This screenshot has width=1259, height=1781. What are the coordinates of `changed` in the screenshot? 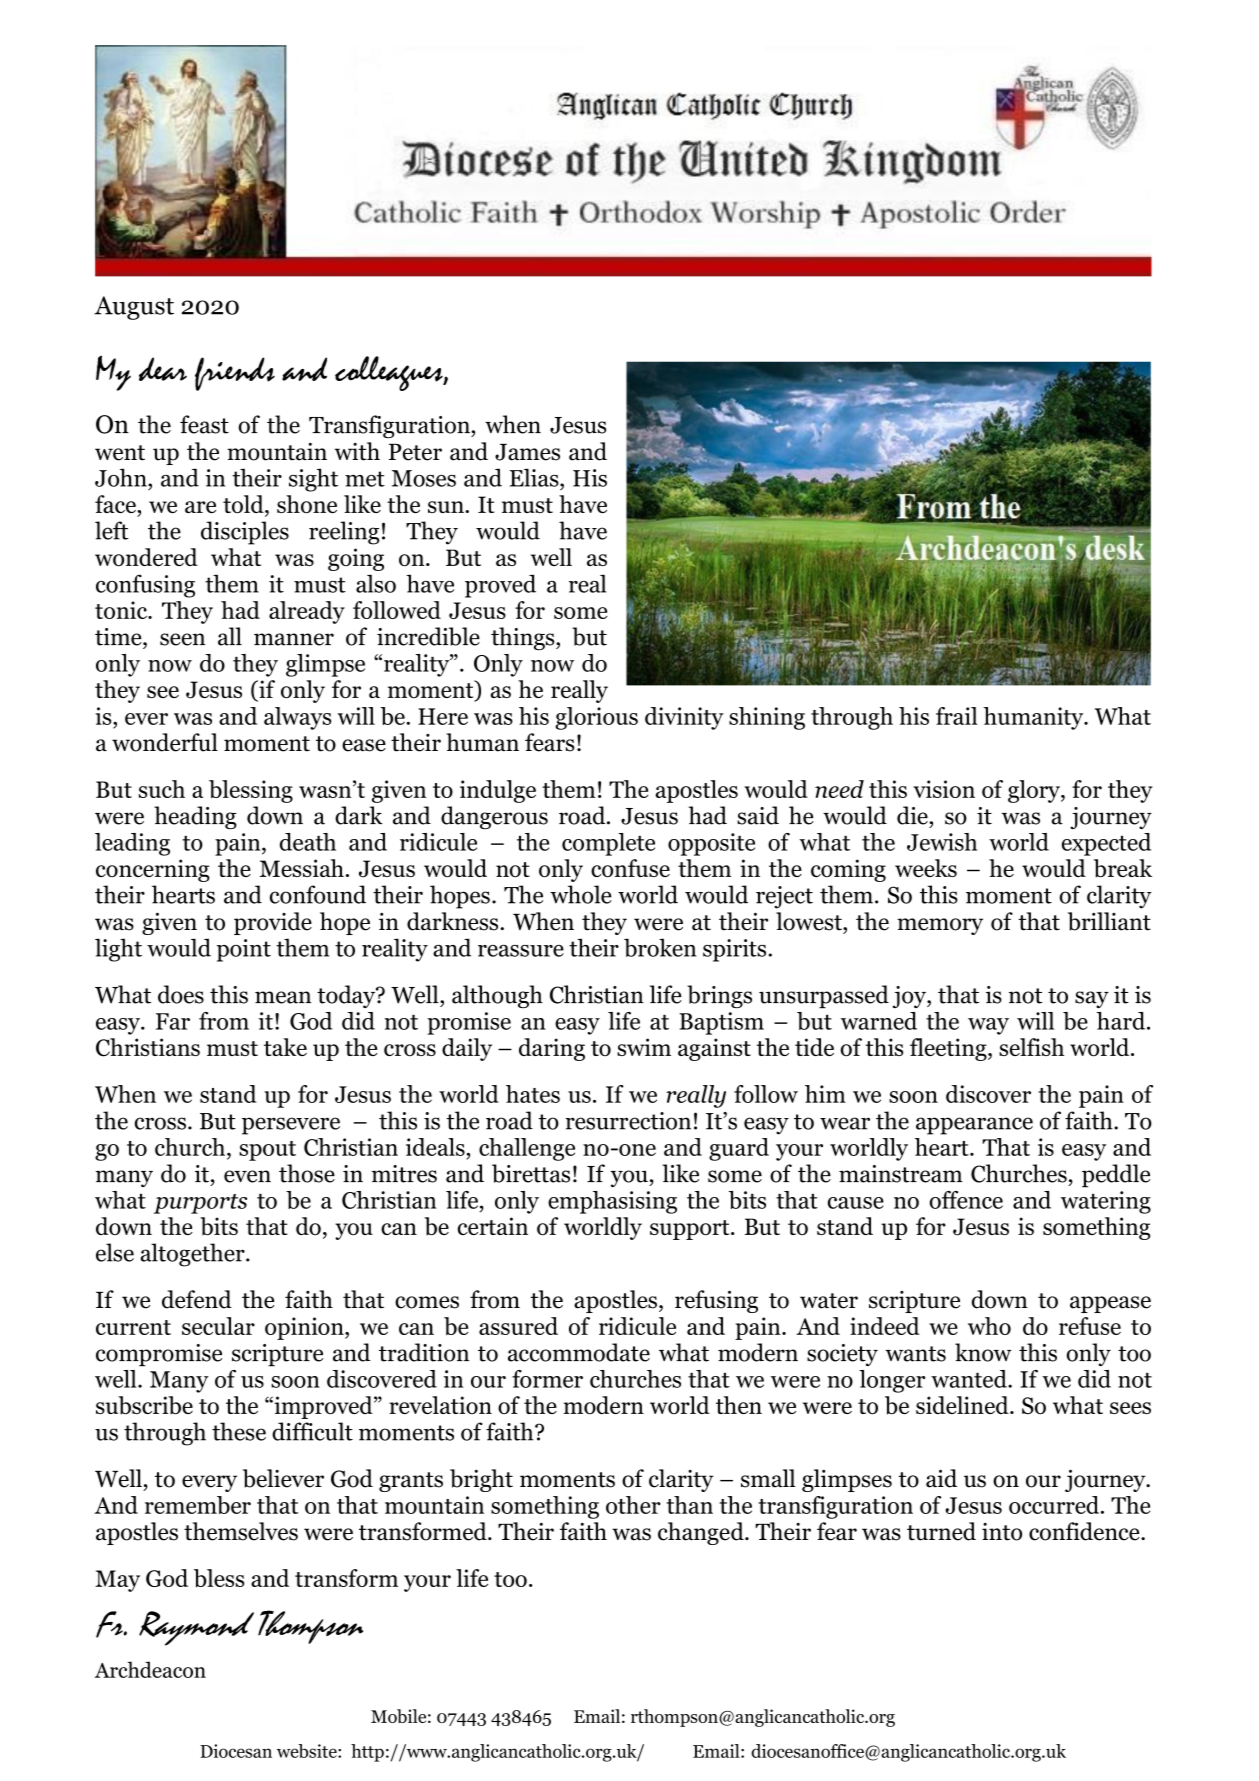 It's located at (702, 1533).
